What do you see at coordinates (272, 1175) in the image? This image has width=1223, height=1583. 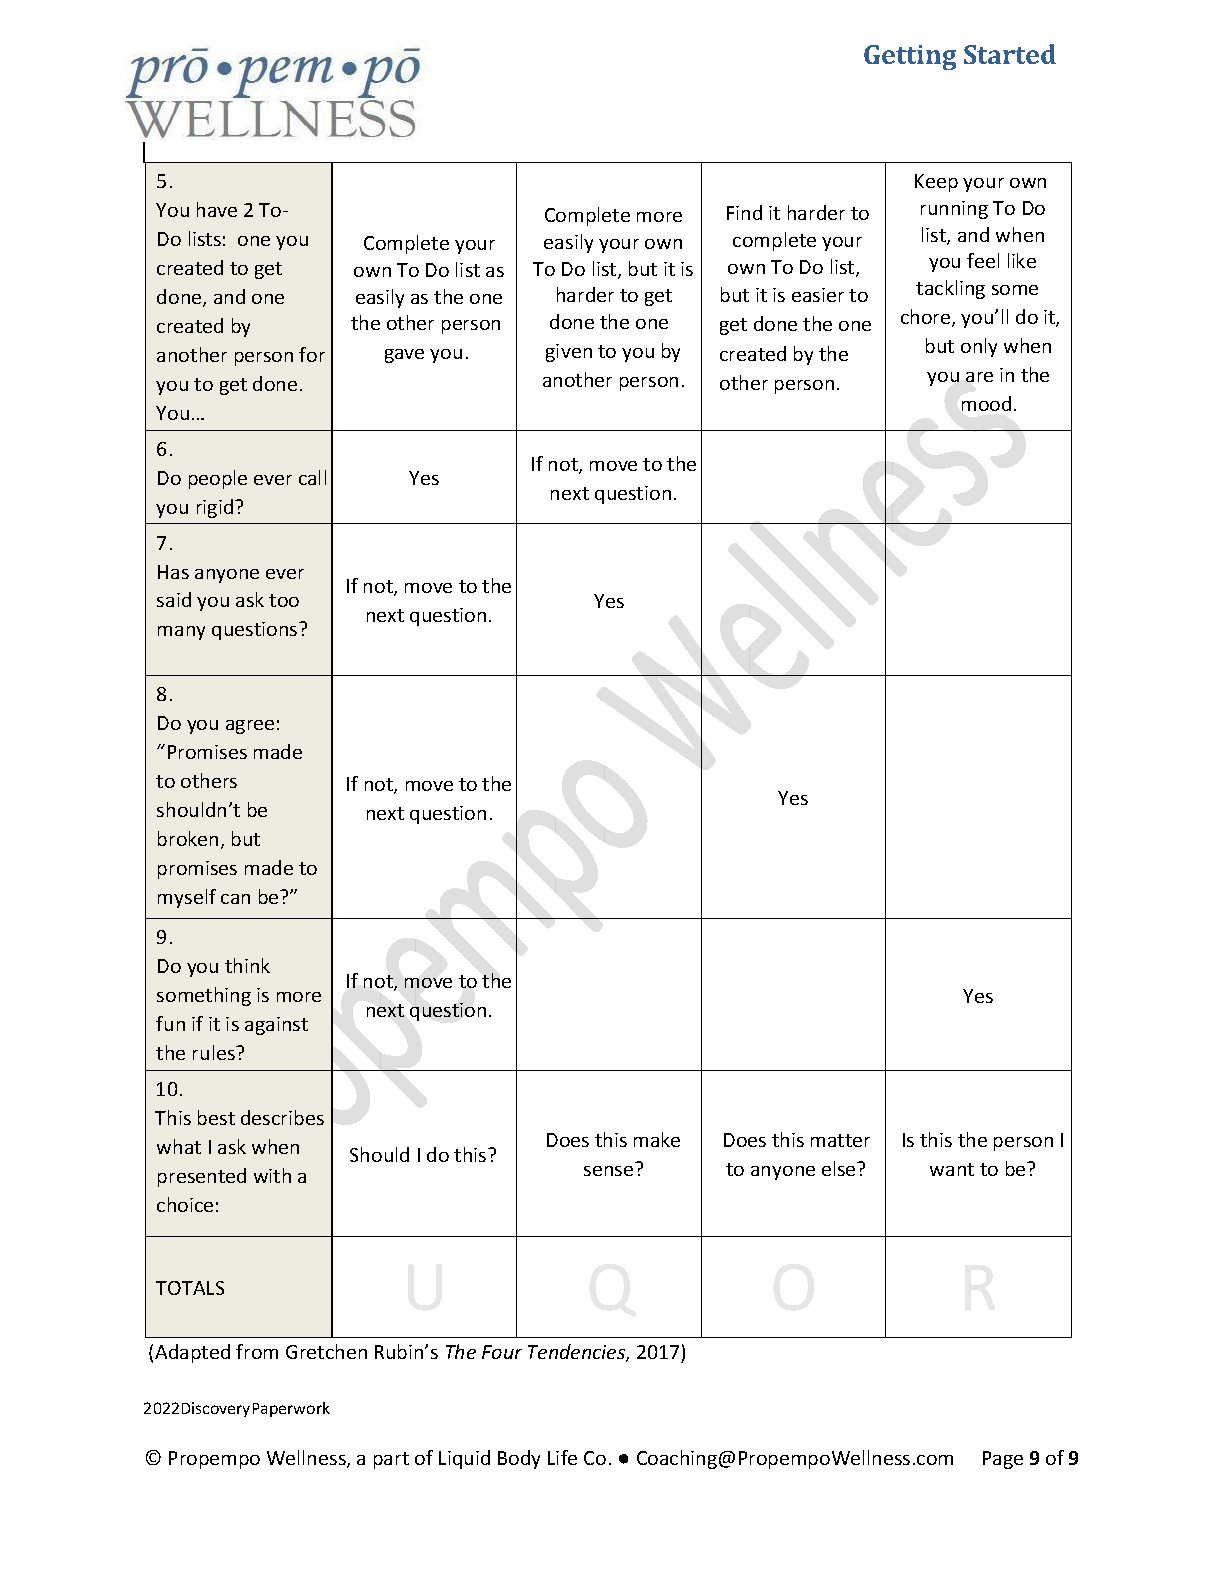 I see `with` at bounding box center [272, 1175].
